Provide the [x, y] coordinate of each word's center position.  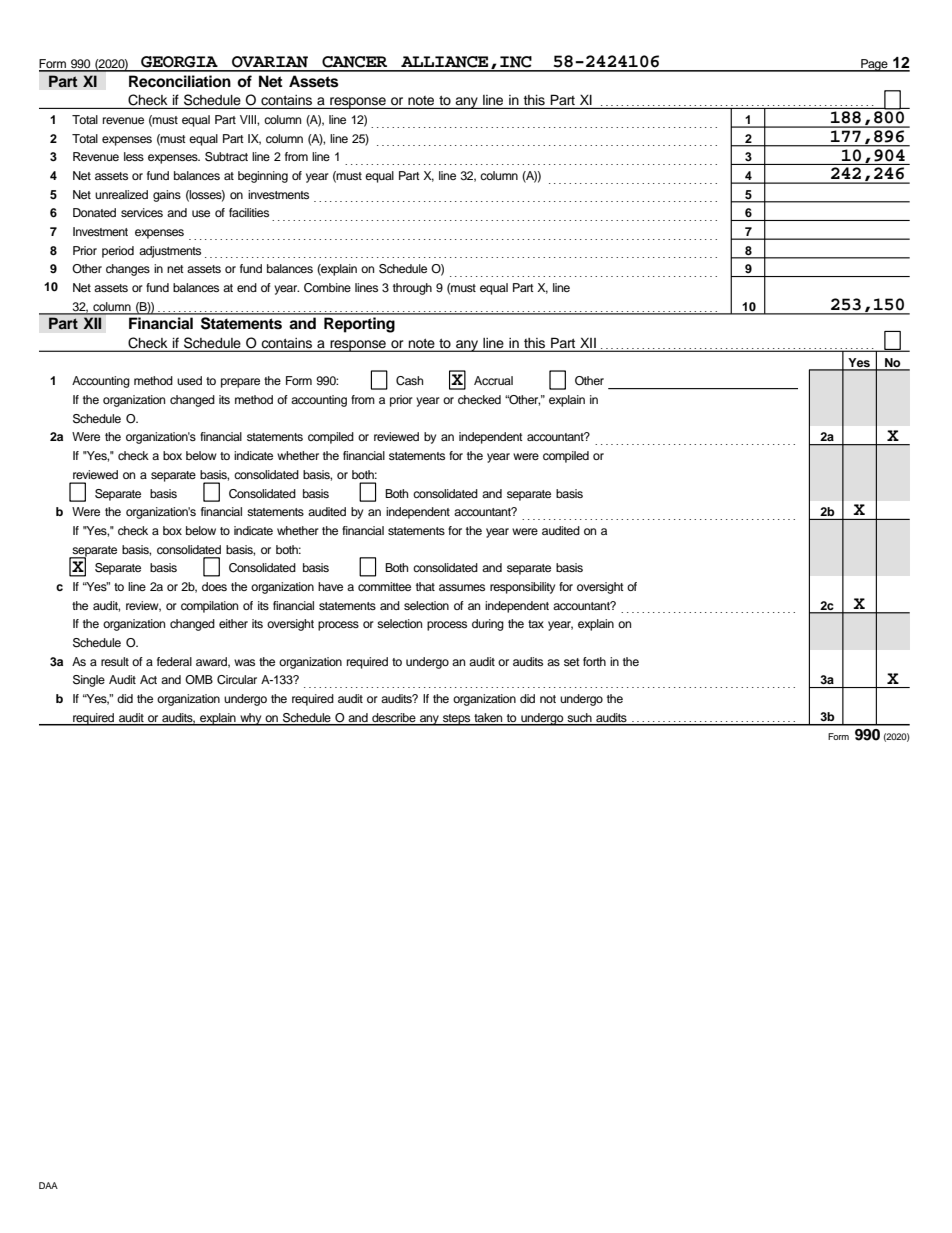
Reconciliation [180, 81]
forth [594, 661]
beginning [263, 177]
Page [874, 65]
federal [174, 661]
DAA [48, 1185]
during [488, 625]
